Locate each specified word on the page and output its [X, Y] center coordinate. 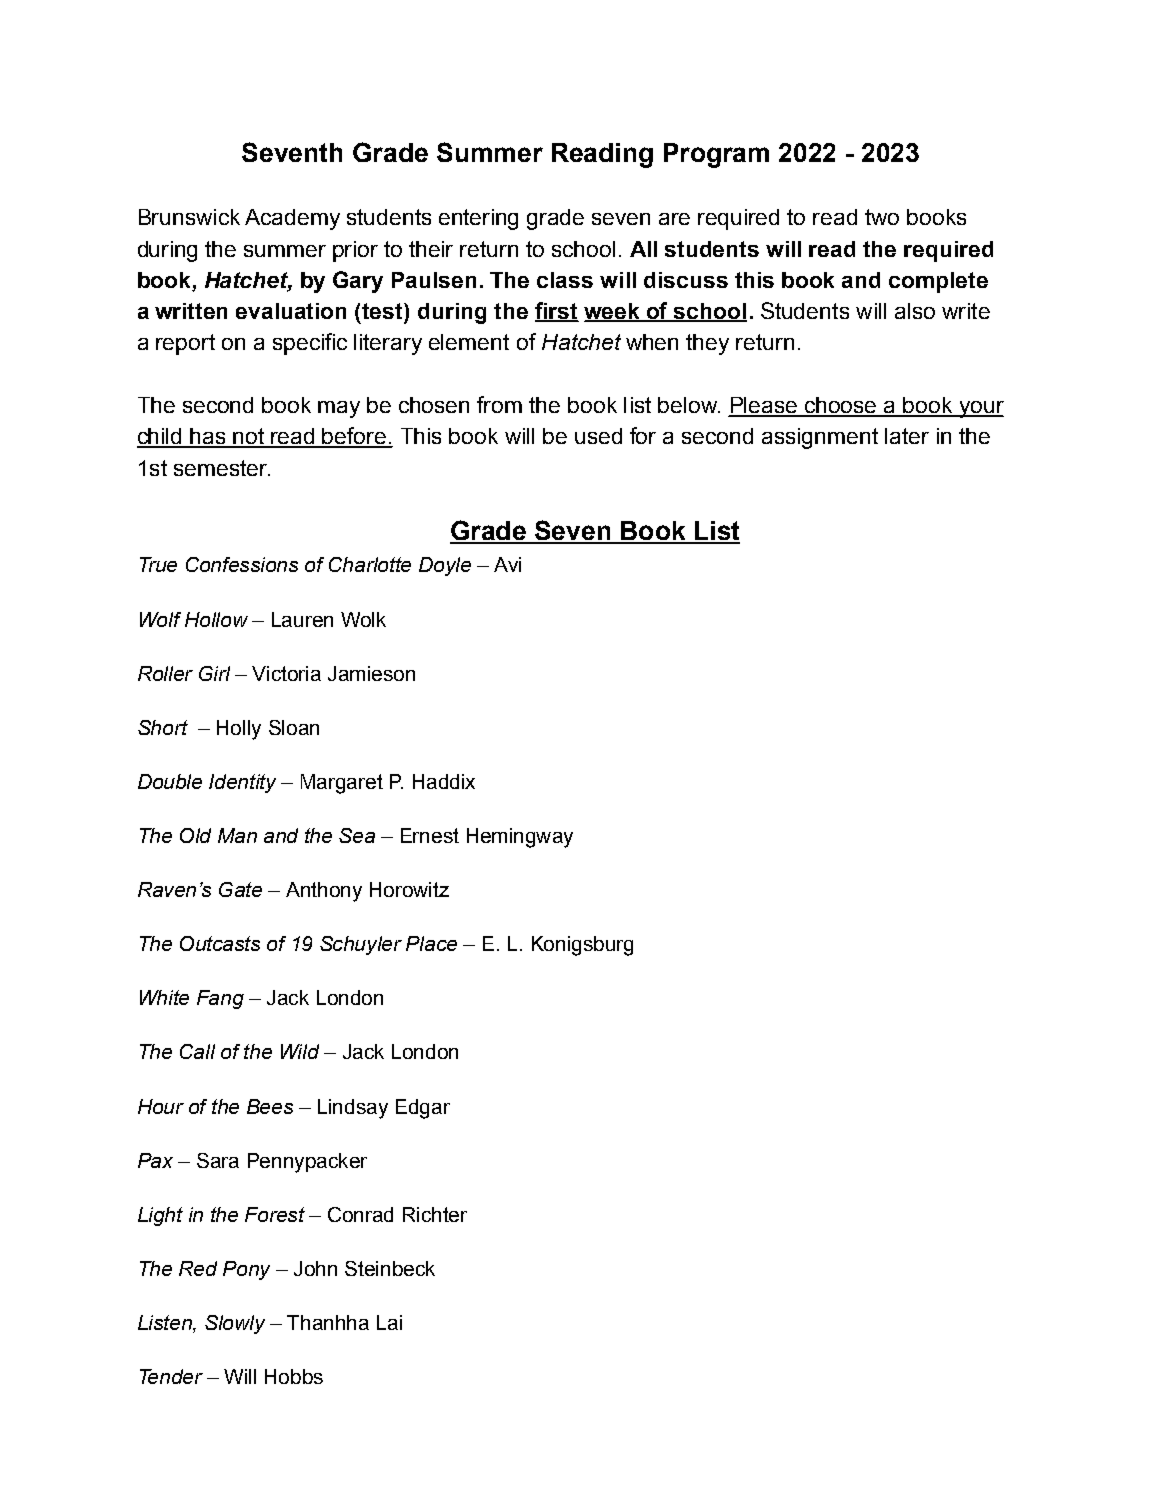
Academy [292, 219]
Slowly [235, 1324]
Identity [242, 783]
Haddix [444, 781]
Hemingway [520, 838]
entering [478, 219]
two [882, 217]
